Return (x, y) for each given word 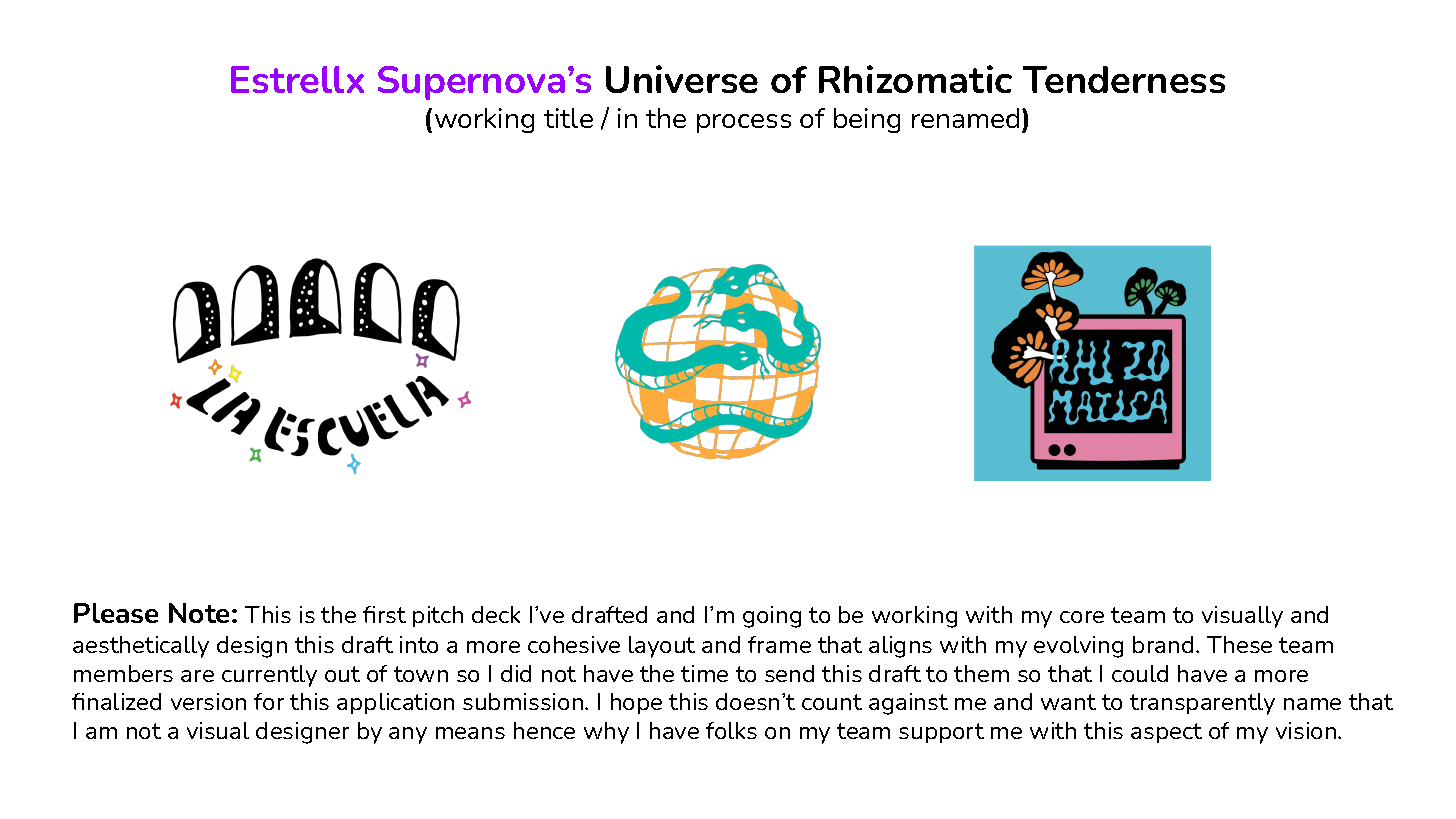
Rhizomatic (915, 79)
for (269, 701)
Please (116, 613)
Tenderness (1124, 79)
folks (731, 730)
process (744, 123)
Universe (682, 79)
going (772, 617)
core (1082, 617)
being (867, 120)
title (568, 118)
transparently (1202, 704)
